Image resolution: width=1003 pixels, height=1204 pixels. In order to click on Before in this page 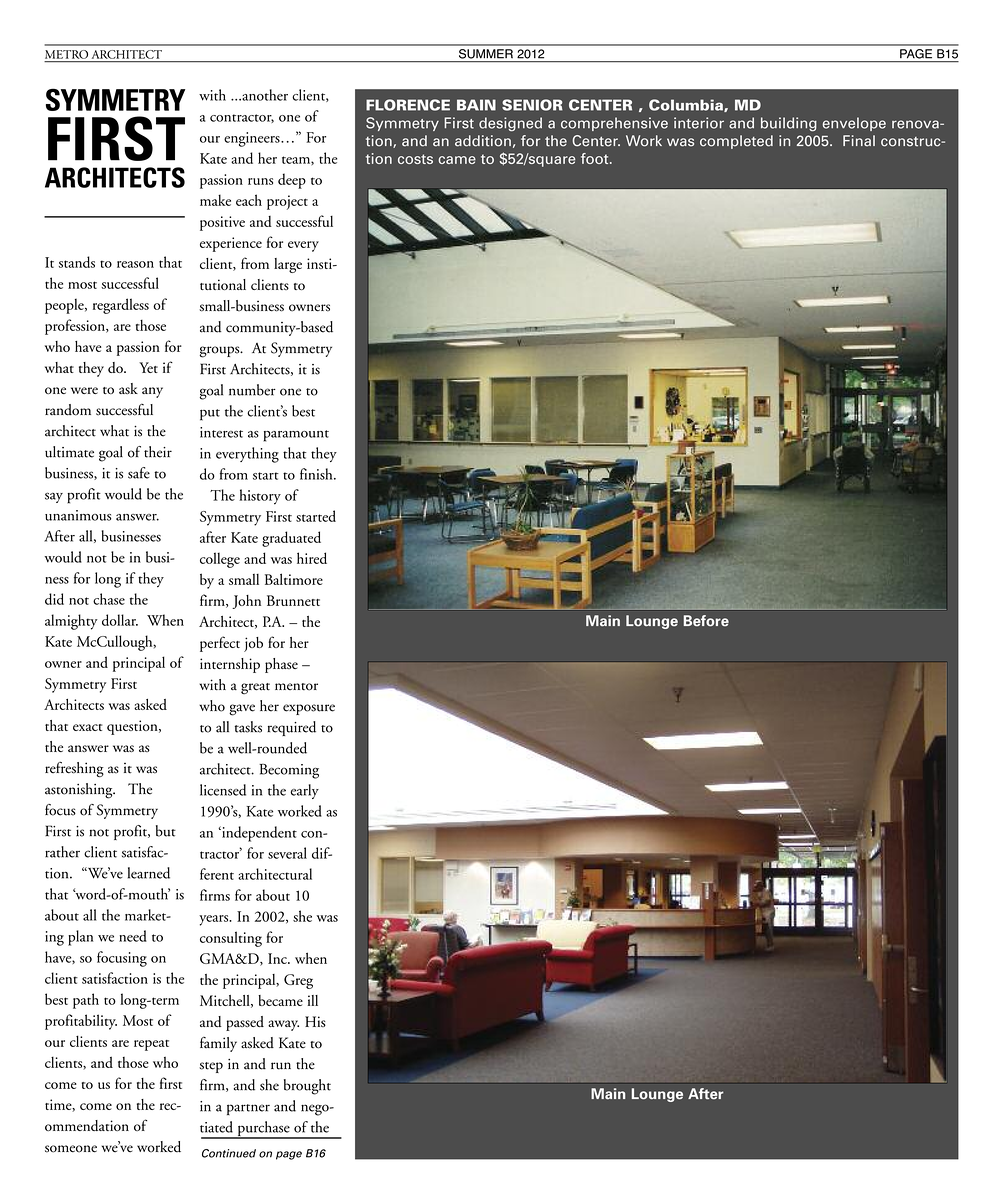, I will do `click(706, 620)`.
